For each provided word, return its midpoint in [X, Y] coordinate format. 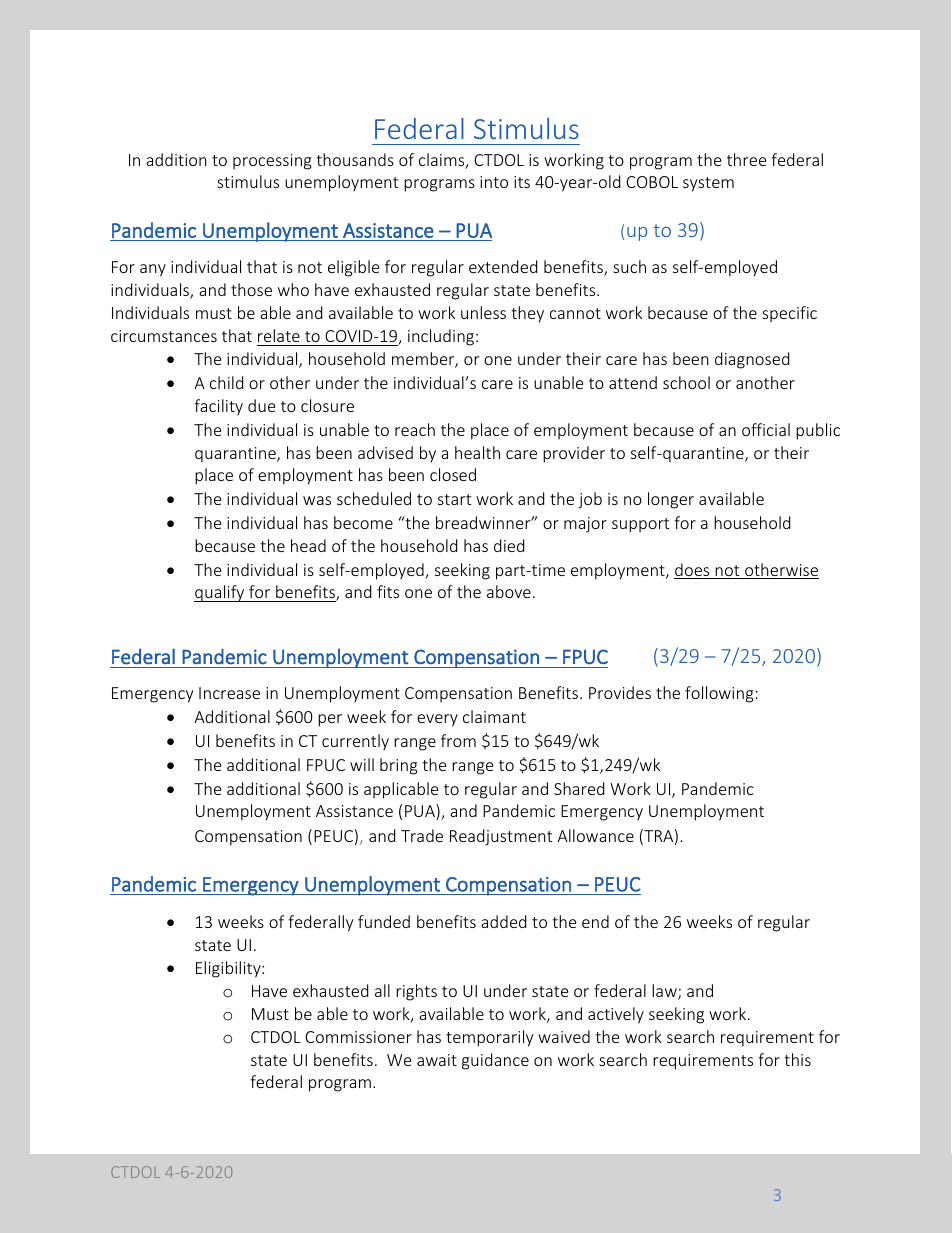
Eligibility [229, 969]
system [708, 184]
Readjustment [501, 837]
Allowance [595, 835]
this [797, 1059]
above [509, 591]
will [362, 764]
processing [272, 162]
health [477, 452]
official [766, 429]
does [693, 571]
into [494, 182]
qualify [220, 593]
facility [218, 407]
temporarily [489, 1038]
